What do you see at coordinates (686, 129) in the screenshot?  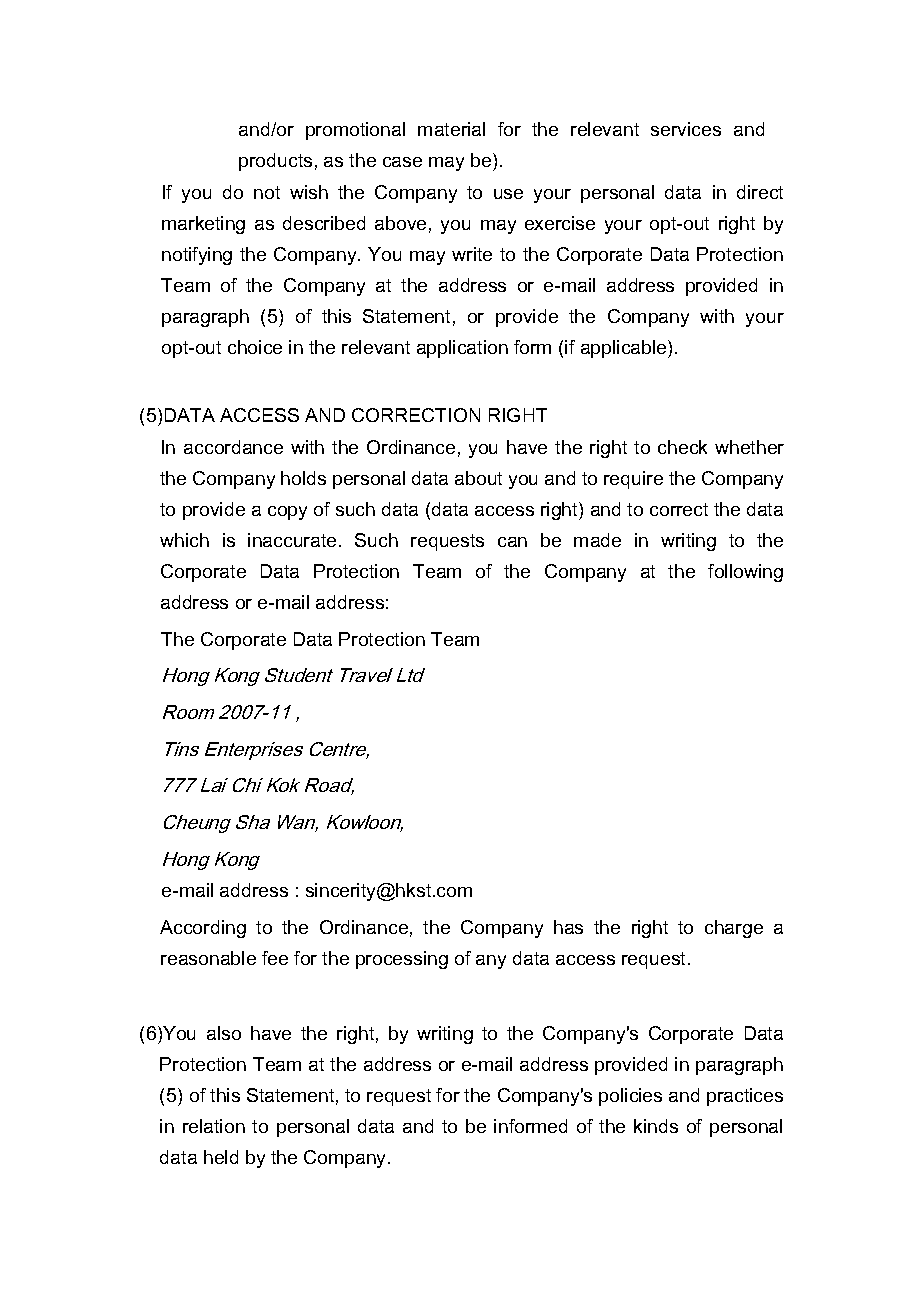 I see `services` at bounding box center [686, 129].
